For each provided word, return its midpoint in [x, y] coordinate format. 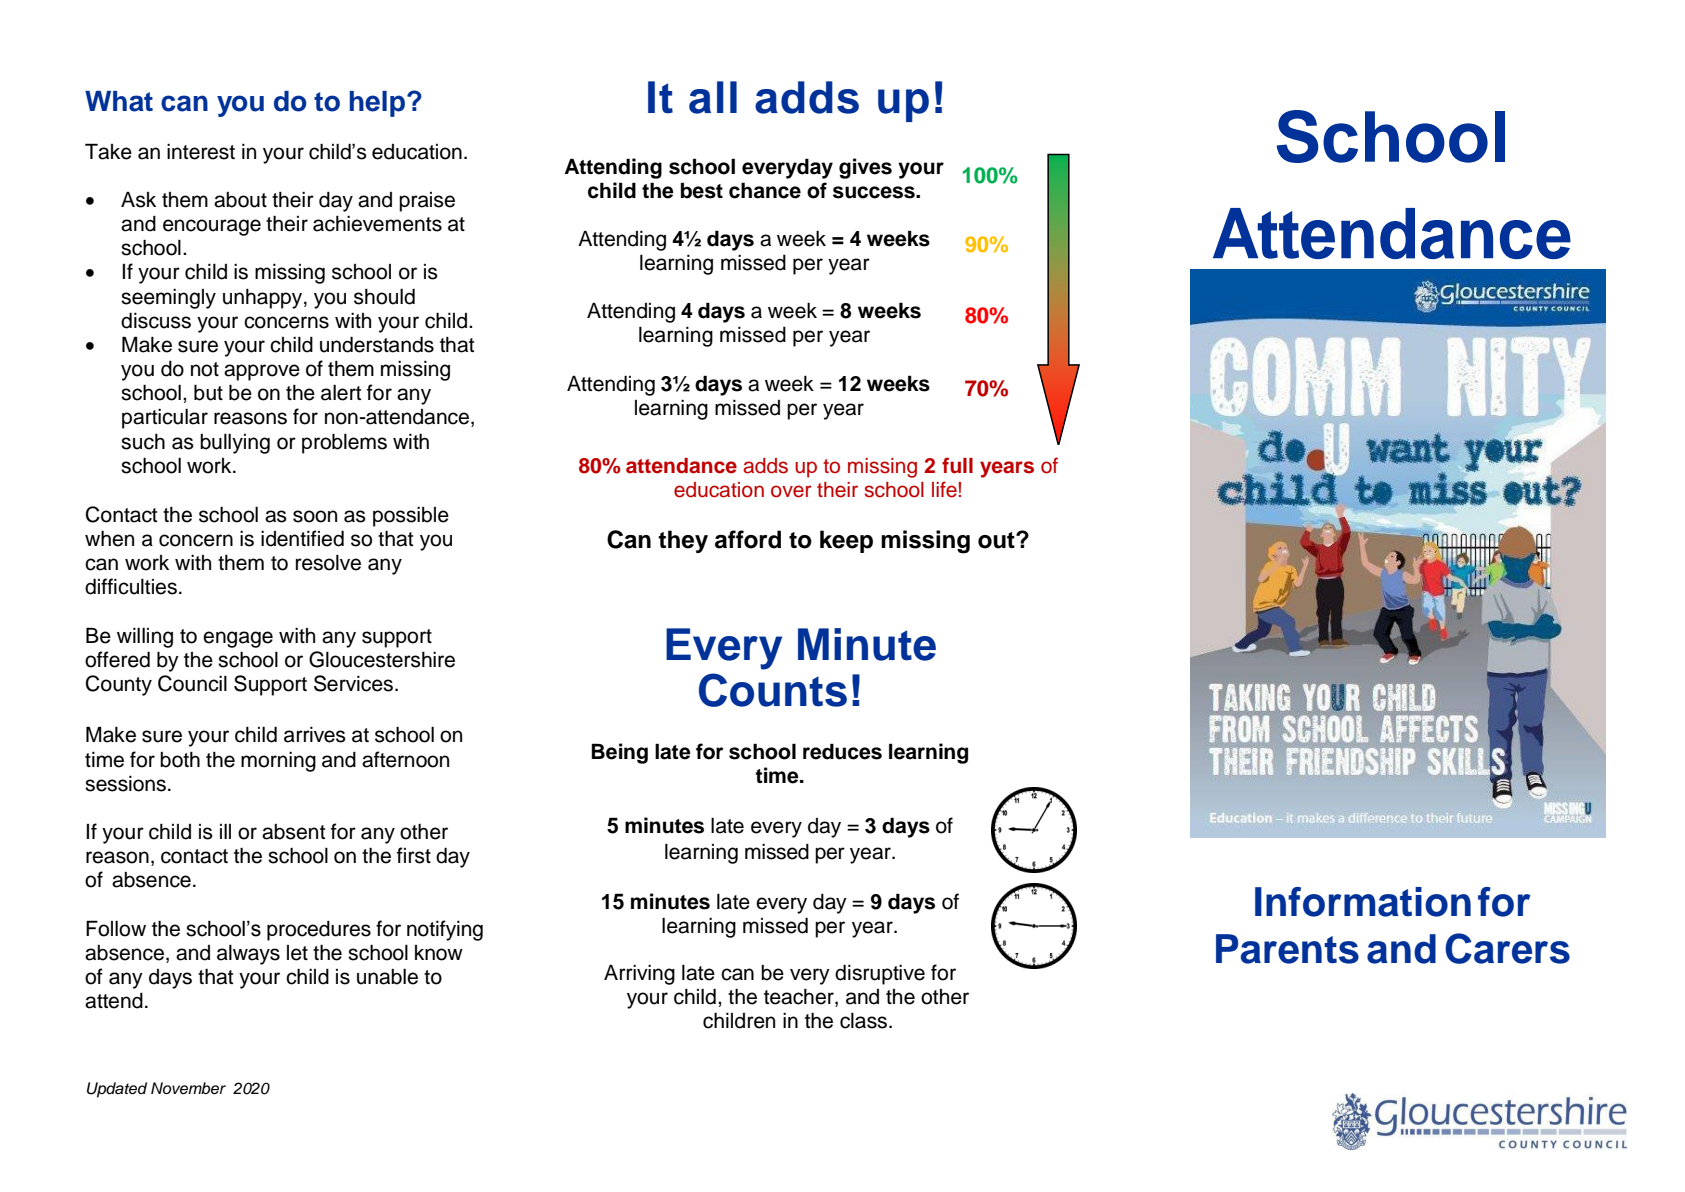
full [957, 465]
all [713, 97]
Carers [1507, 948]
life [944, 489]
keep [846, 541]
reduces [842, 751]
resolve [328, 563]
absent [293, 832]
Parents [1287, 949]
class [865, 1021]
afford [748, 539]
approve [262, 372]
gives [865, 168]
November [188, 1088]
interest [201, 152]
